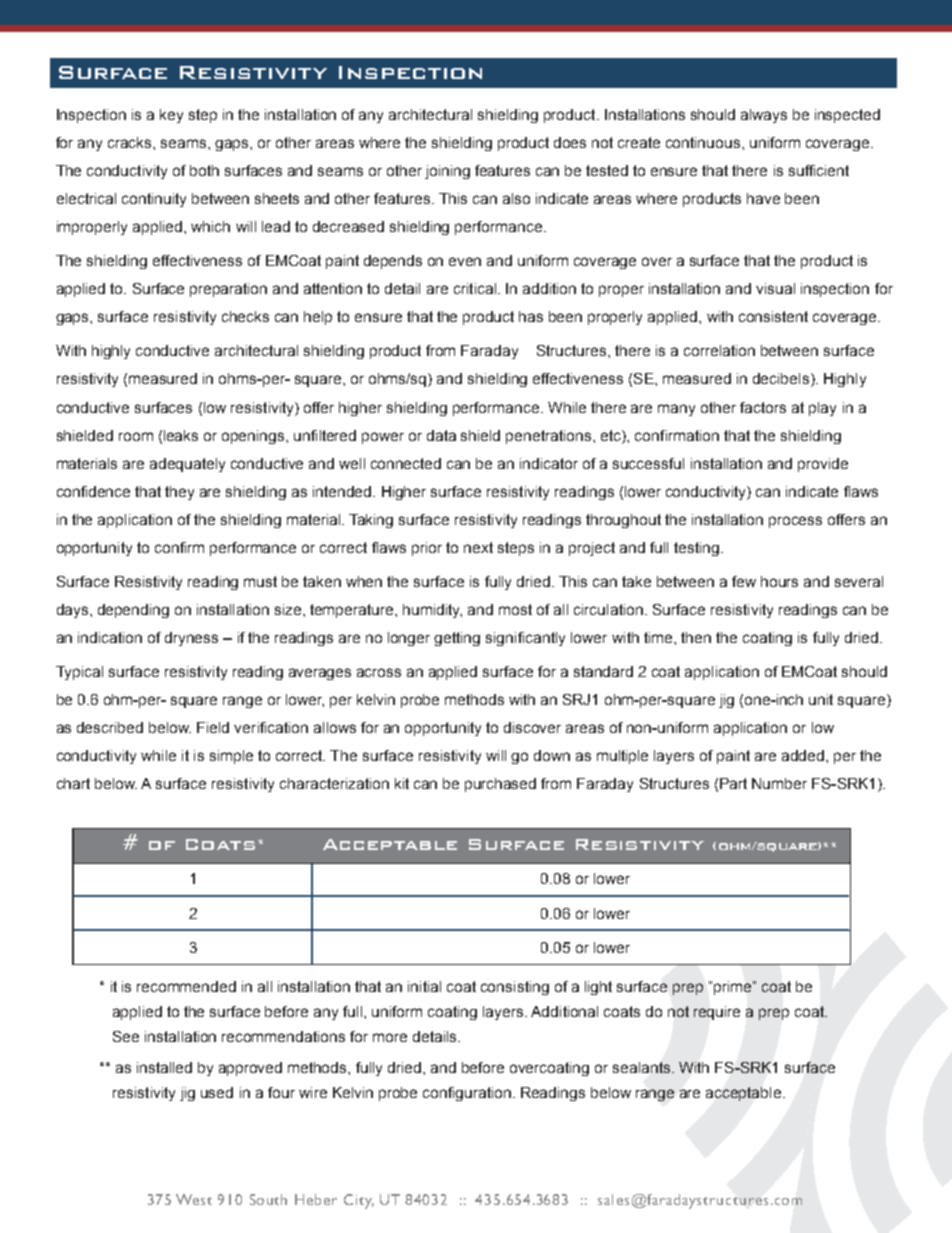 The width and height of the document is (952, 1233). I want to click on West, so click(194, 1199).
